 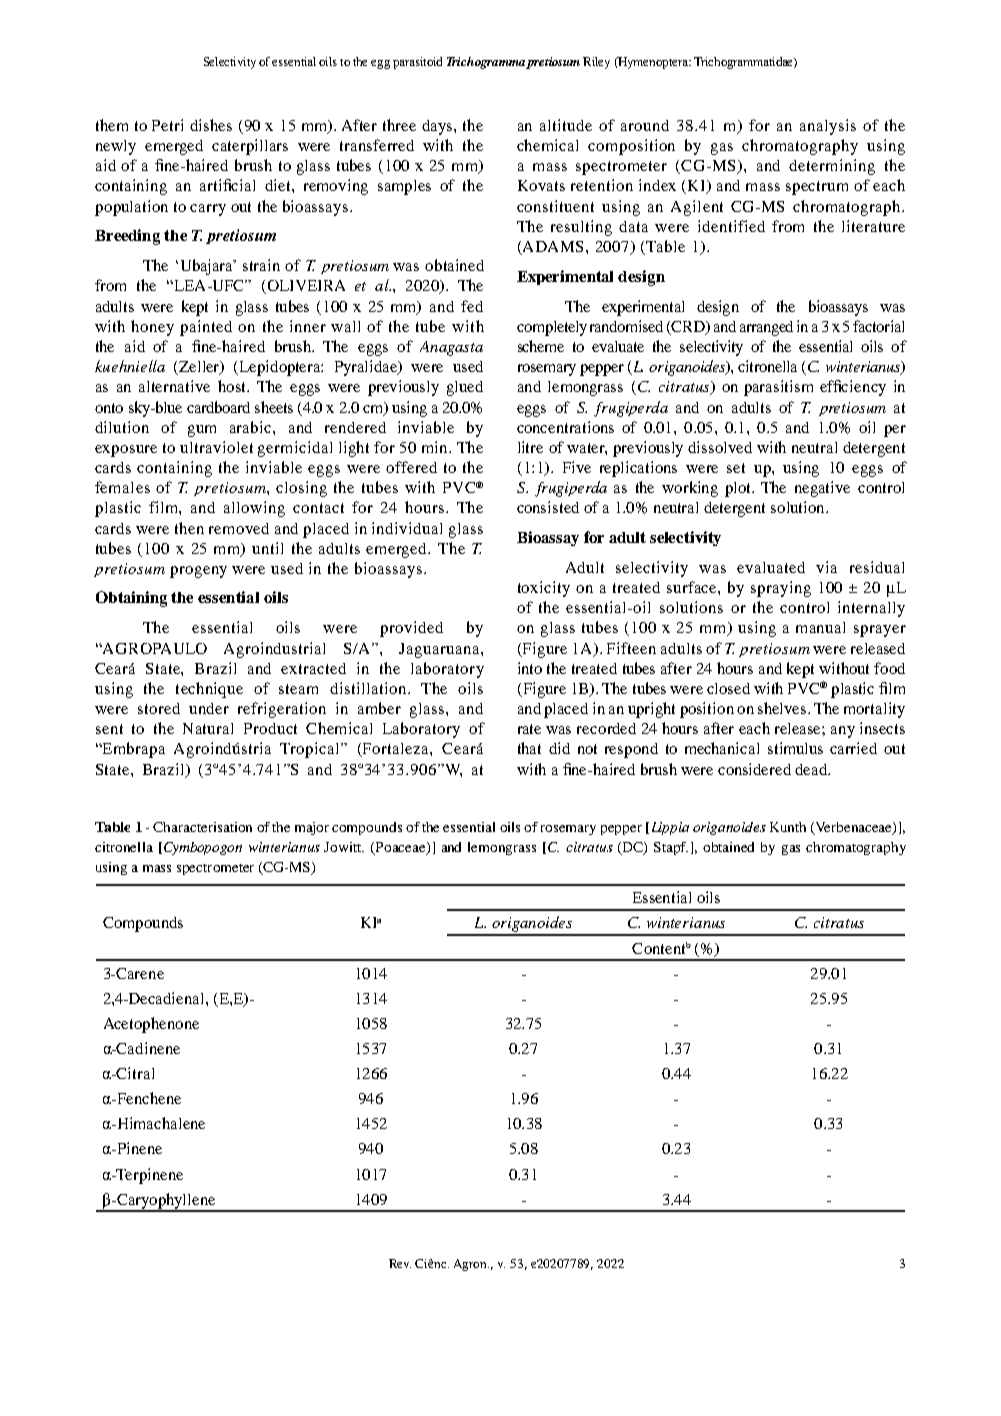 What do you see at coordinates (202, 827) in the screenshot?
I see `Characterisation` at bounding box center [202, 827].
